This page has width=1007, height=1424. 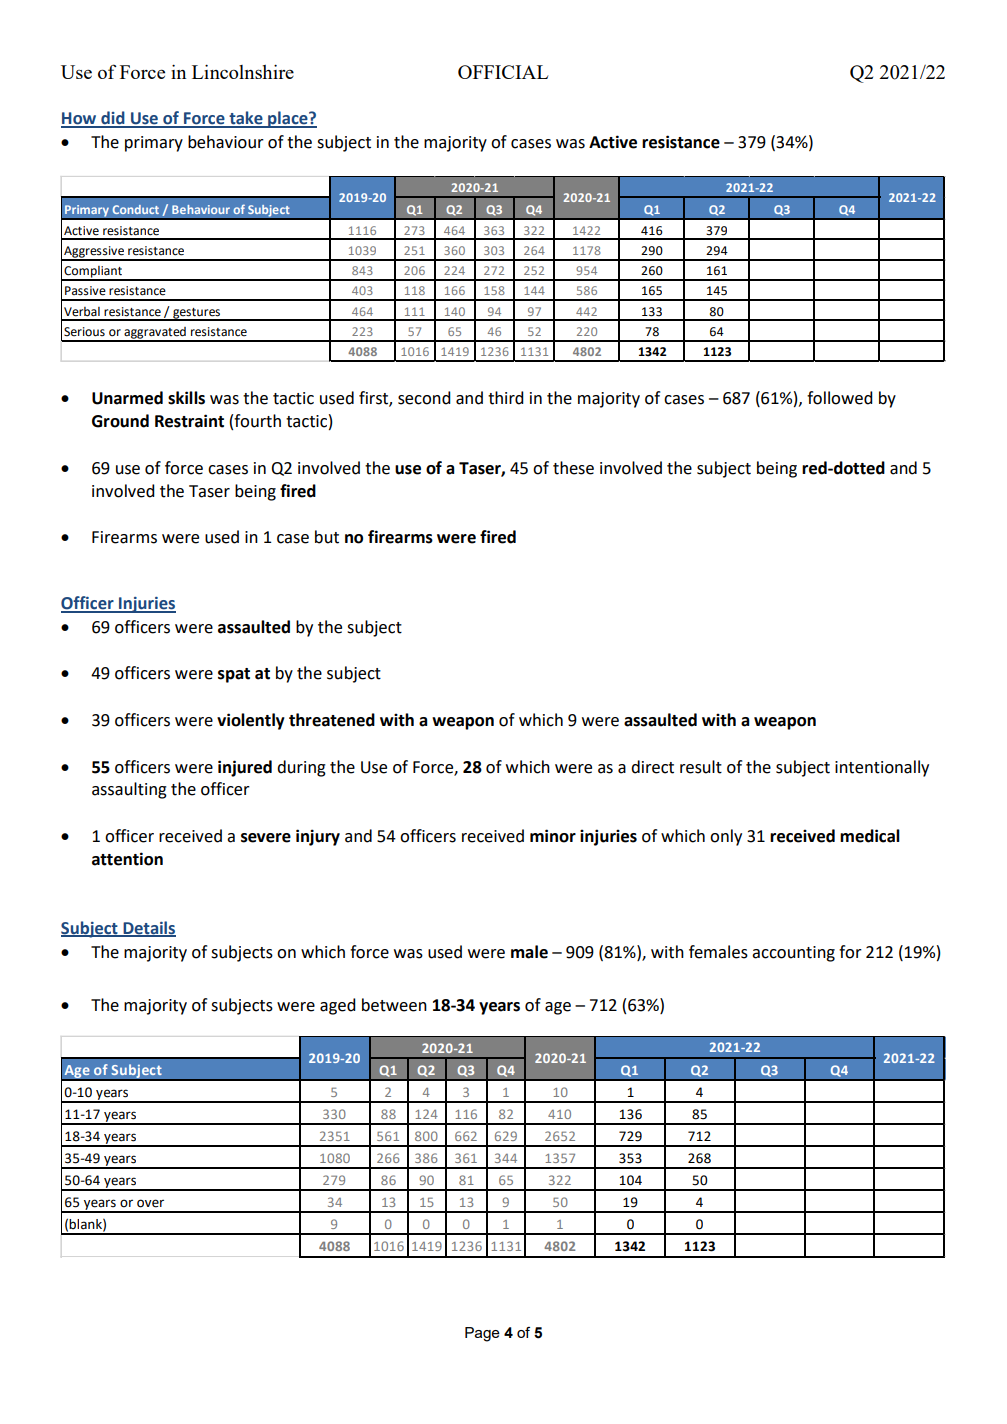 What do you see at coordinates (113, 119) in the page?
I see `did` at bounding box center [113, 119].
